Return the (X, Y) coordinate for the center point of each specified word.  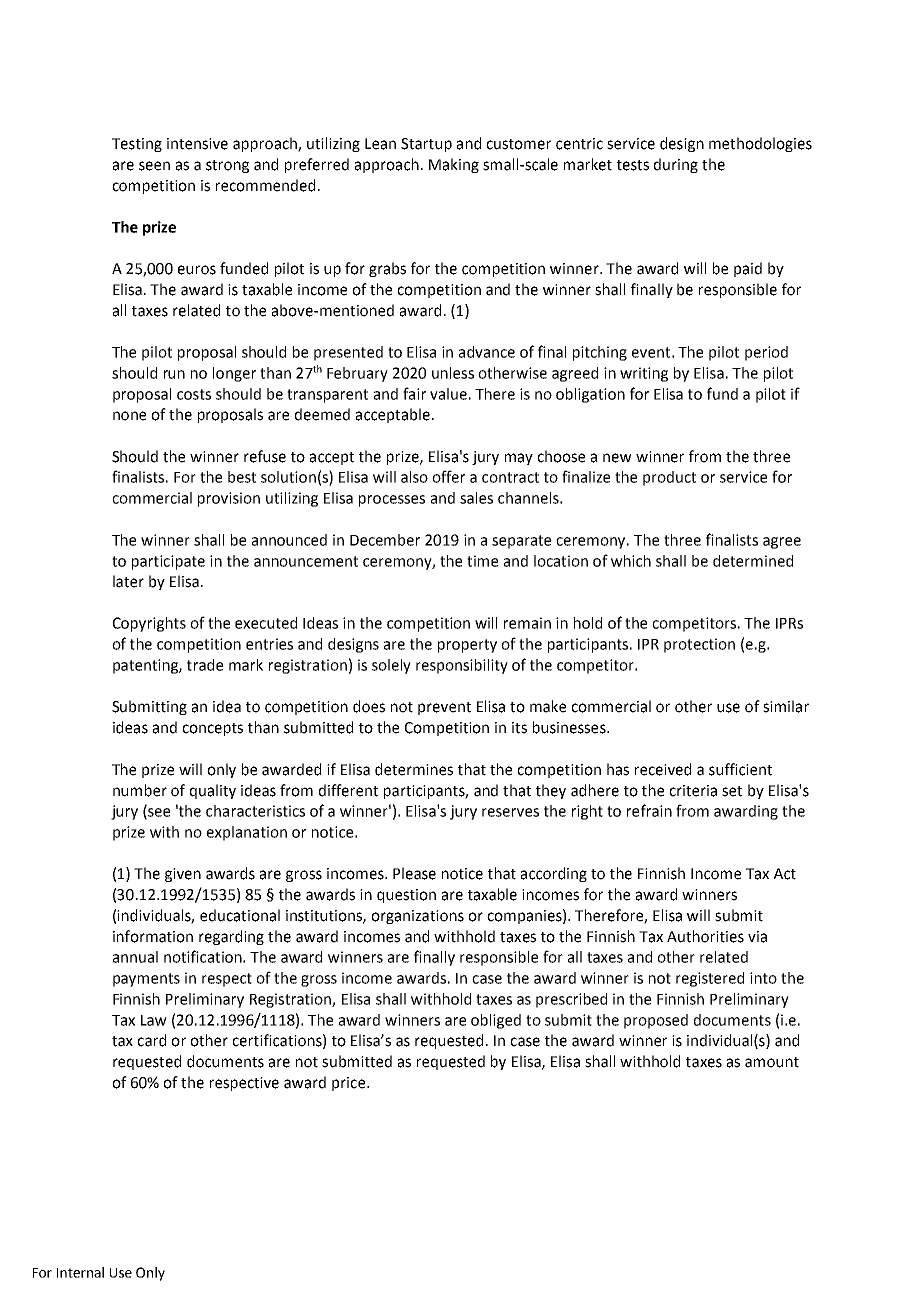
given (183, 875)
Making (454, 165)
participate (168, 562)
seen (154, 166)
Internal (80, 1272)
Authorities (705, 936)
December (385, 540)
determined (753, 561)
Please (414, 873)
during (676, 165)
